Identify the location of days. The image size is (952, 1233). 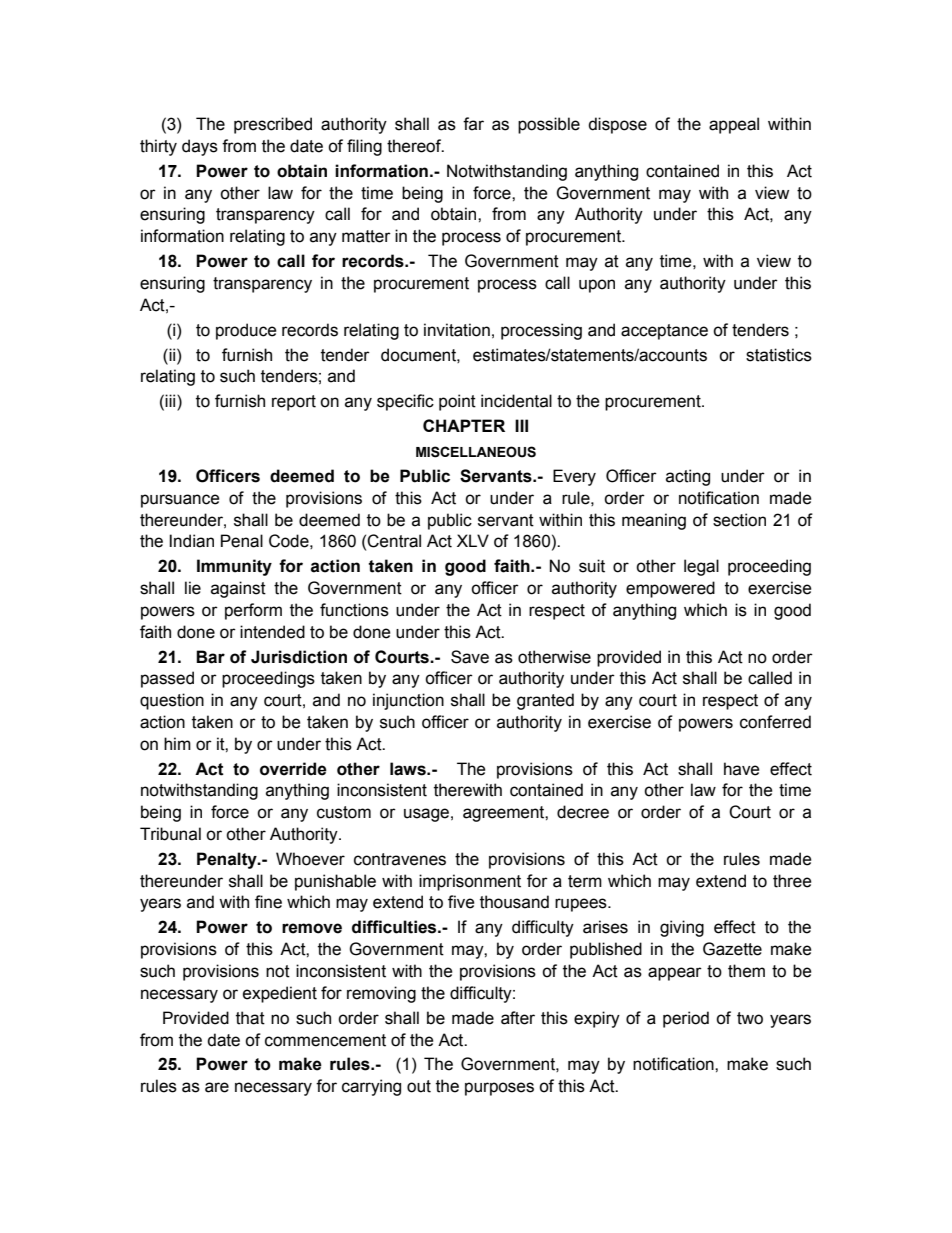
(200, 147).
